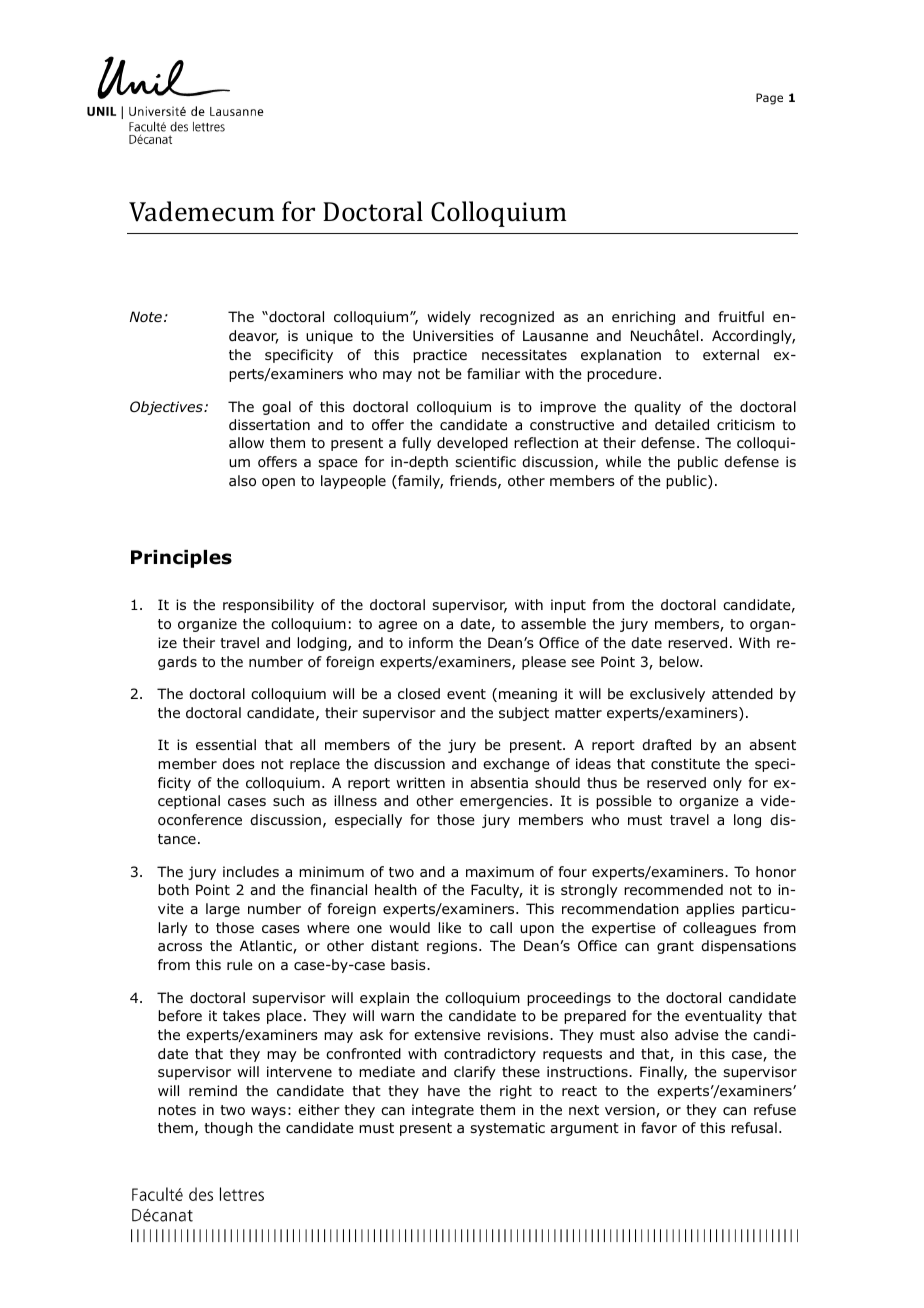  What do you see at coordinates (213, 1090) in the screenshot?
I see `remind` at bounding box center [213, 1090].
